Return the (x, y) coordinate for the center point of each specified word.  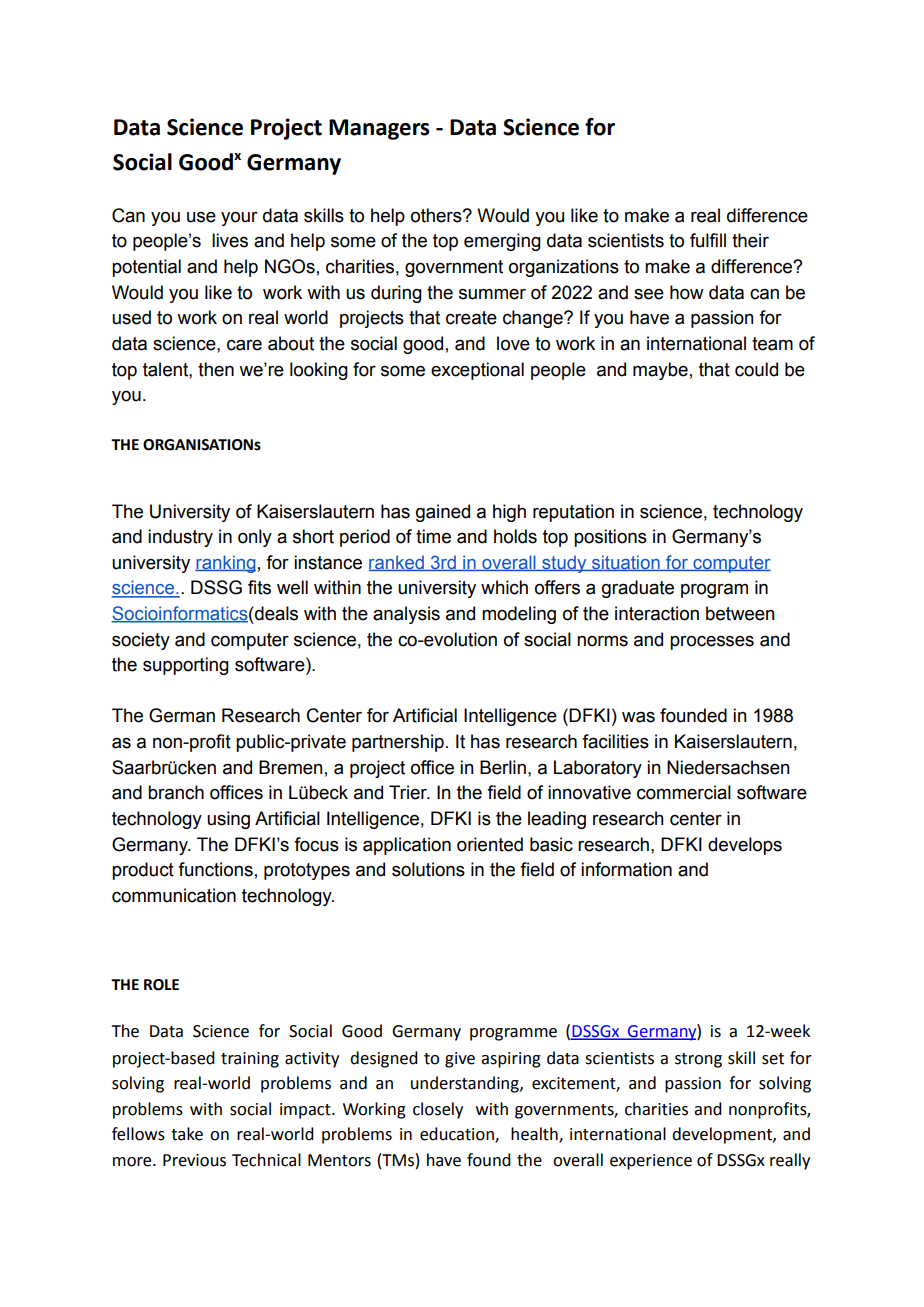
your (239, 219)
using (228, 820)
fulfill (708, 240)
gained (443, 513)
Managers (379, 129)
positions (610, 538)
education (458, 1135)
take (187, 1134)
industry (180, 538)
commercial (684, 792)
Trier (409, 792)
